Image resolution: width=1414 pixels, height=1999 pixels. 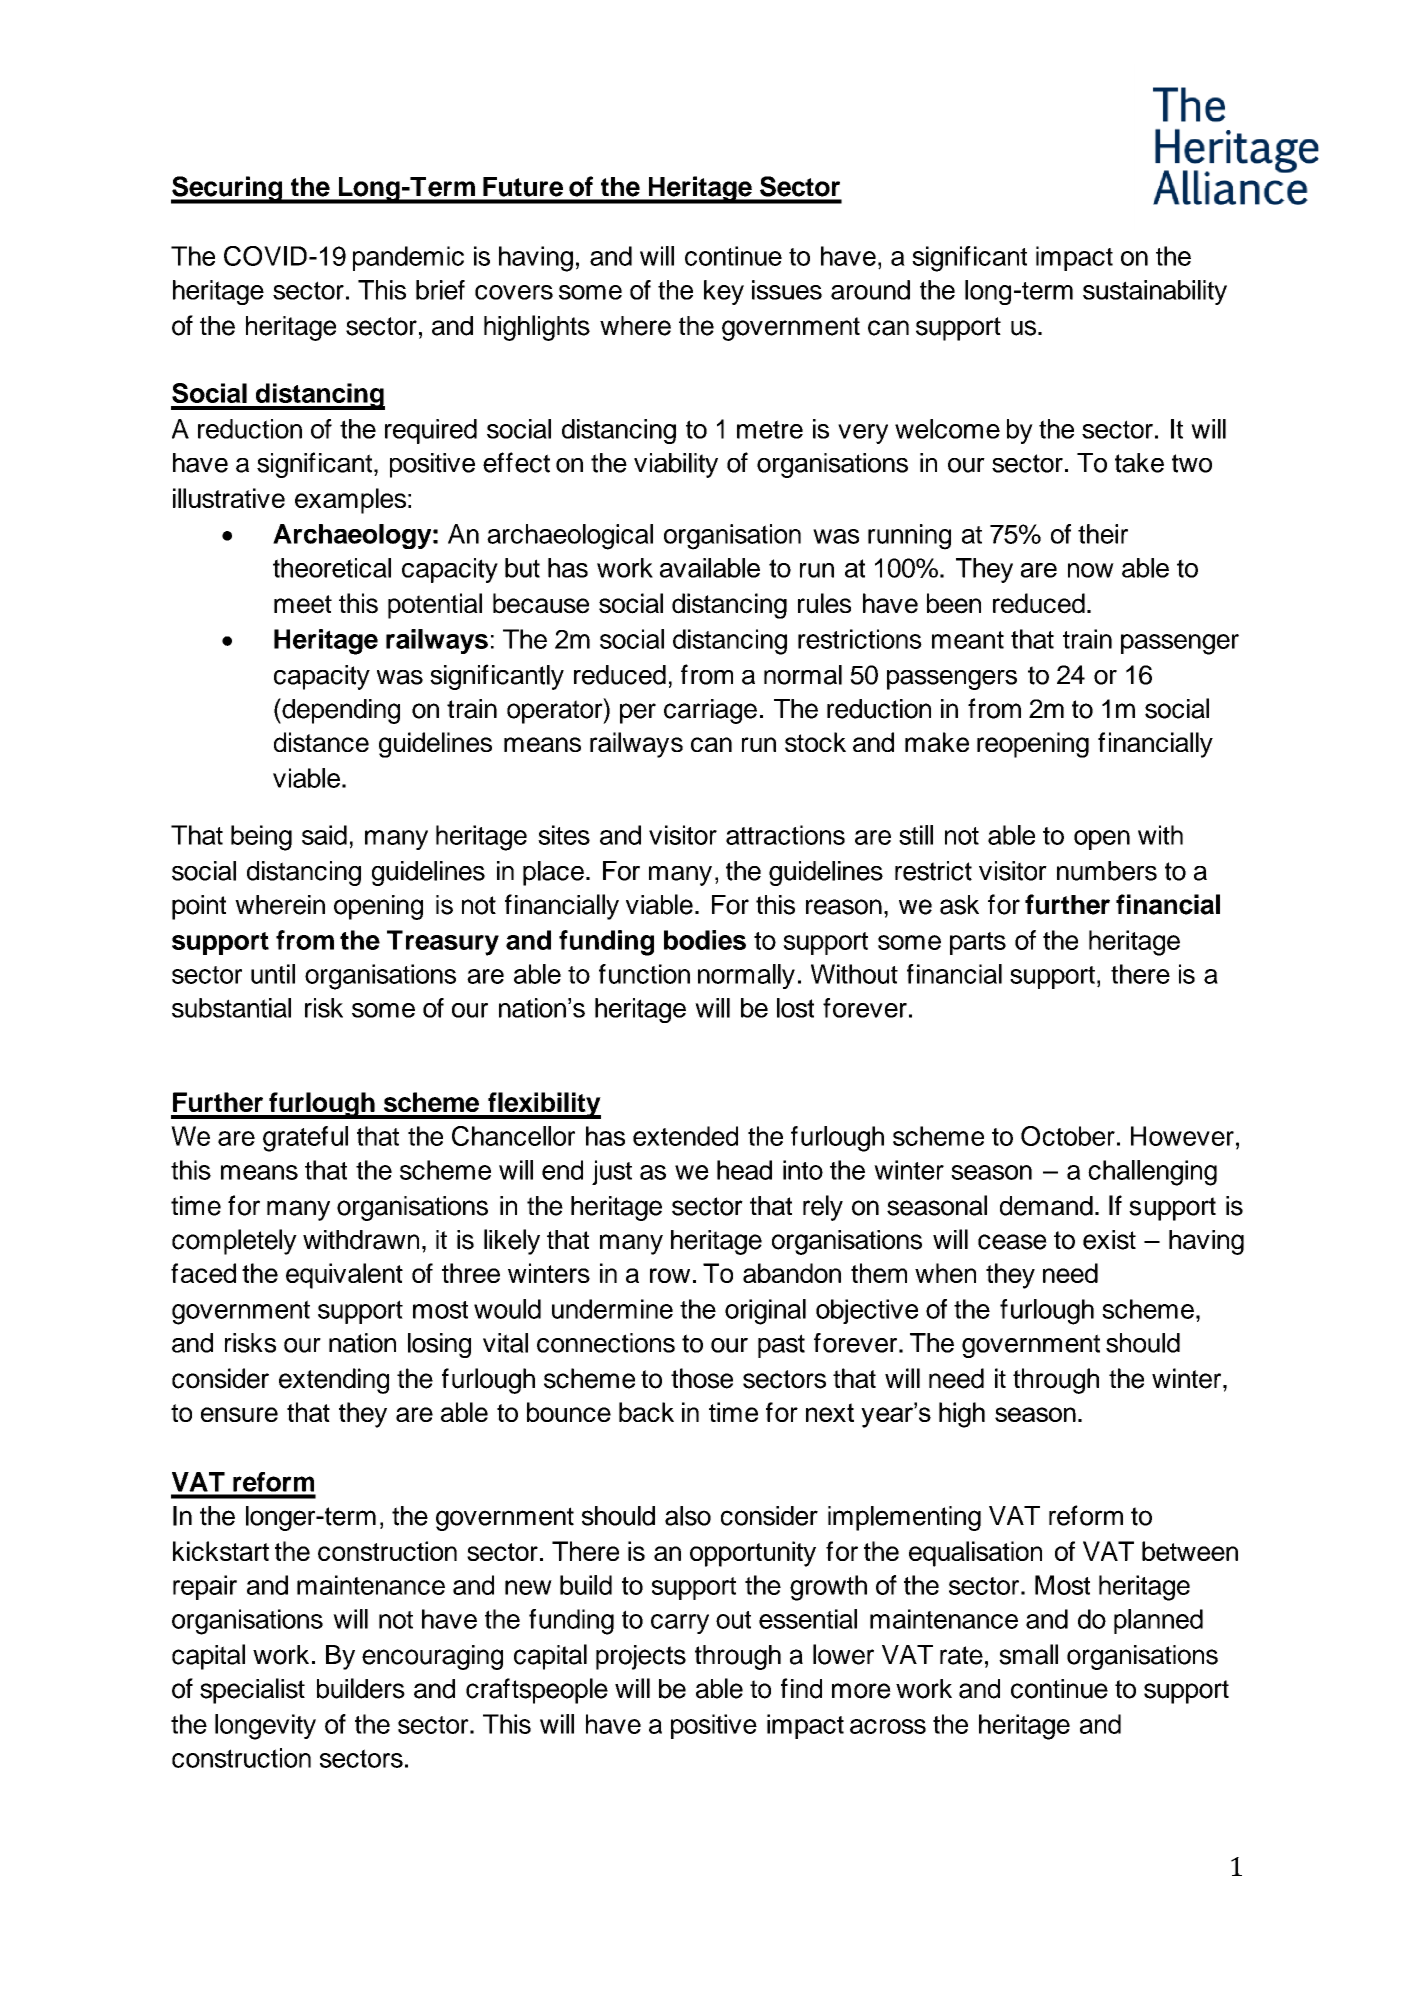 I want to click on demand, so click(x=1046, y=1206).
